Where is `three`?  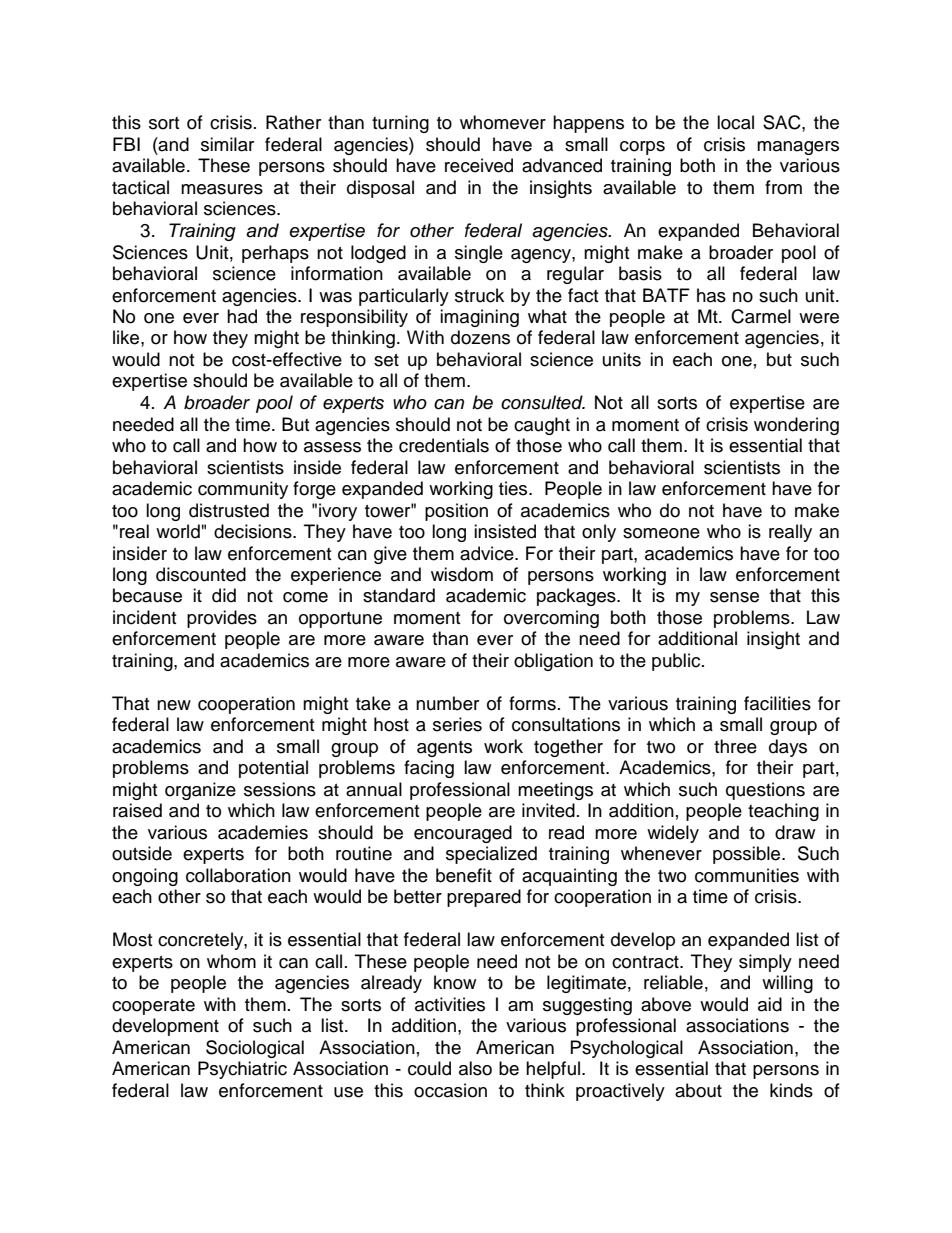 three is located at coordinates (735, 746).
